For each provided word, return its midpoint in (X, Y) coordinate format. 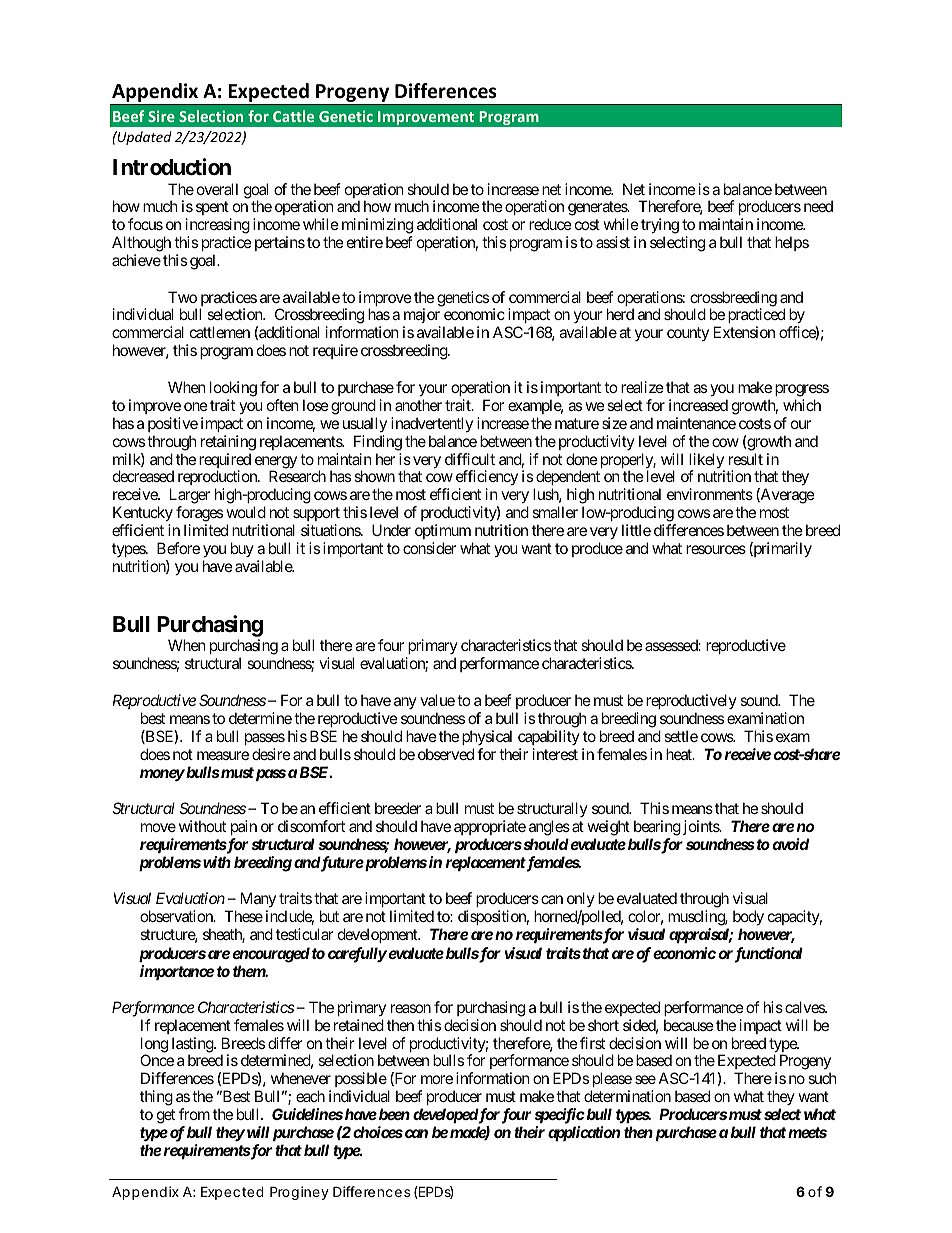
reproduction (218, 479)
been (393, 1114)
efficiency (487, 479)
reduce (550, 224)
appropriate (490, 827)
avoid (791, 844)
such (822, 1078)
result (746, 459)
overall (217, 189)
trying (660, 227)
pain (244, 827)
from (194, 1114)
